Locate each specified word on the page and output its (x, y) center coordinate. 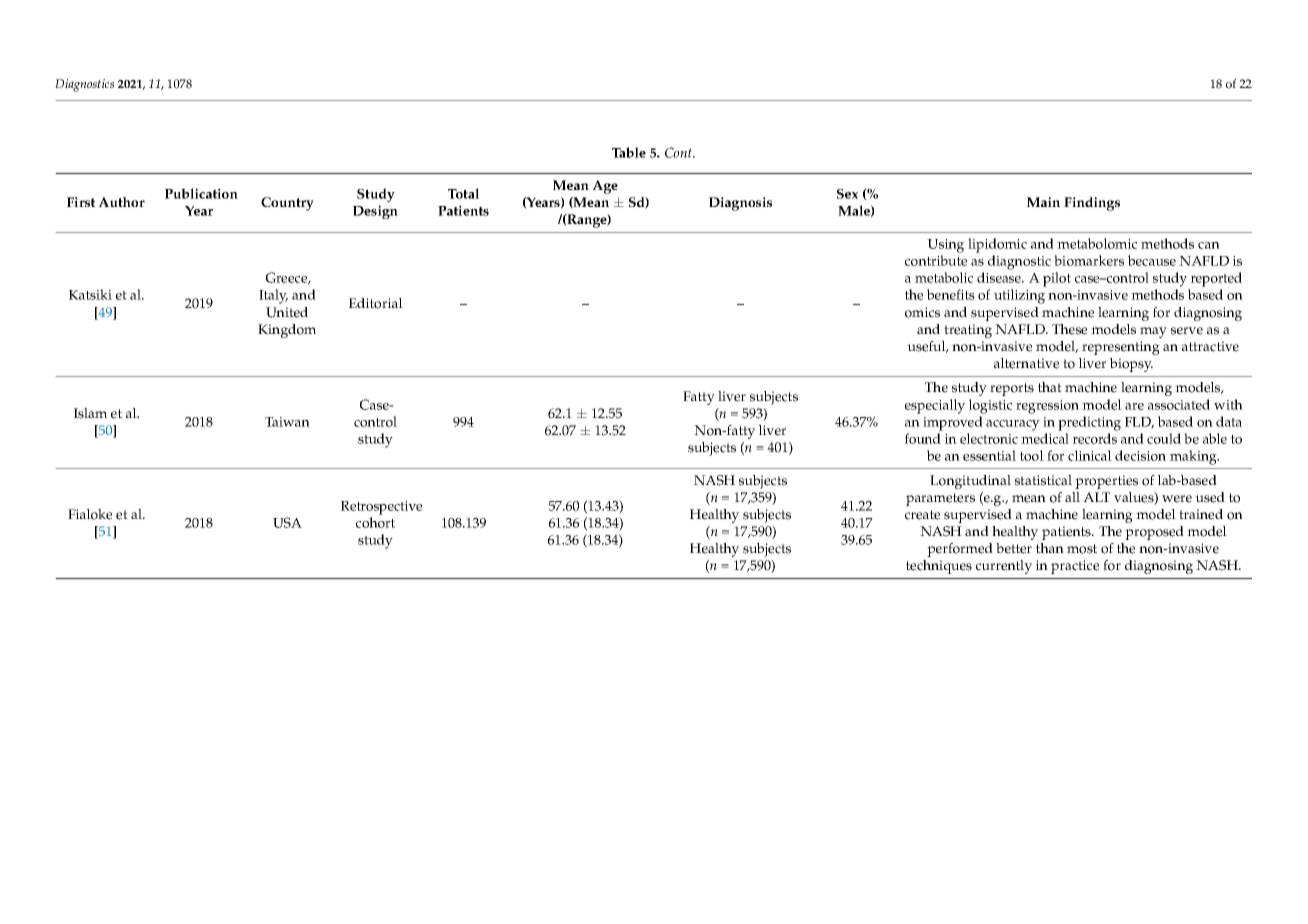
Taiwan (287, 422)
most (1082, 549)
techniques (939, 567)
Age (605, 187)
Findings (1092, 204)
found (923, 438)
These (1069, 329)
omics (922, 312)
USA (287, 522)
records (1095, 438)
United (287, 312)
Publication (201, 193)
